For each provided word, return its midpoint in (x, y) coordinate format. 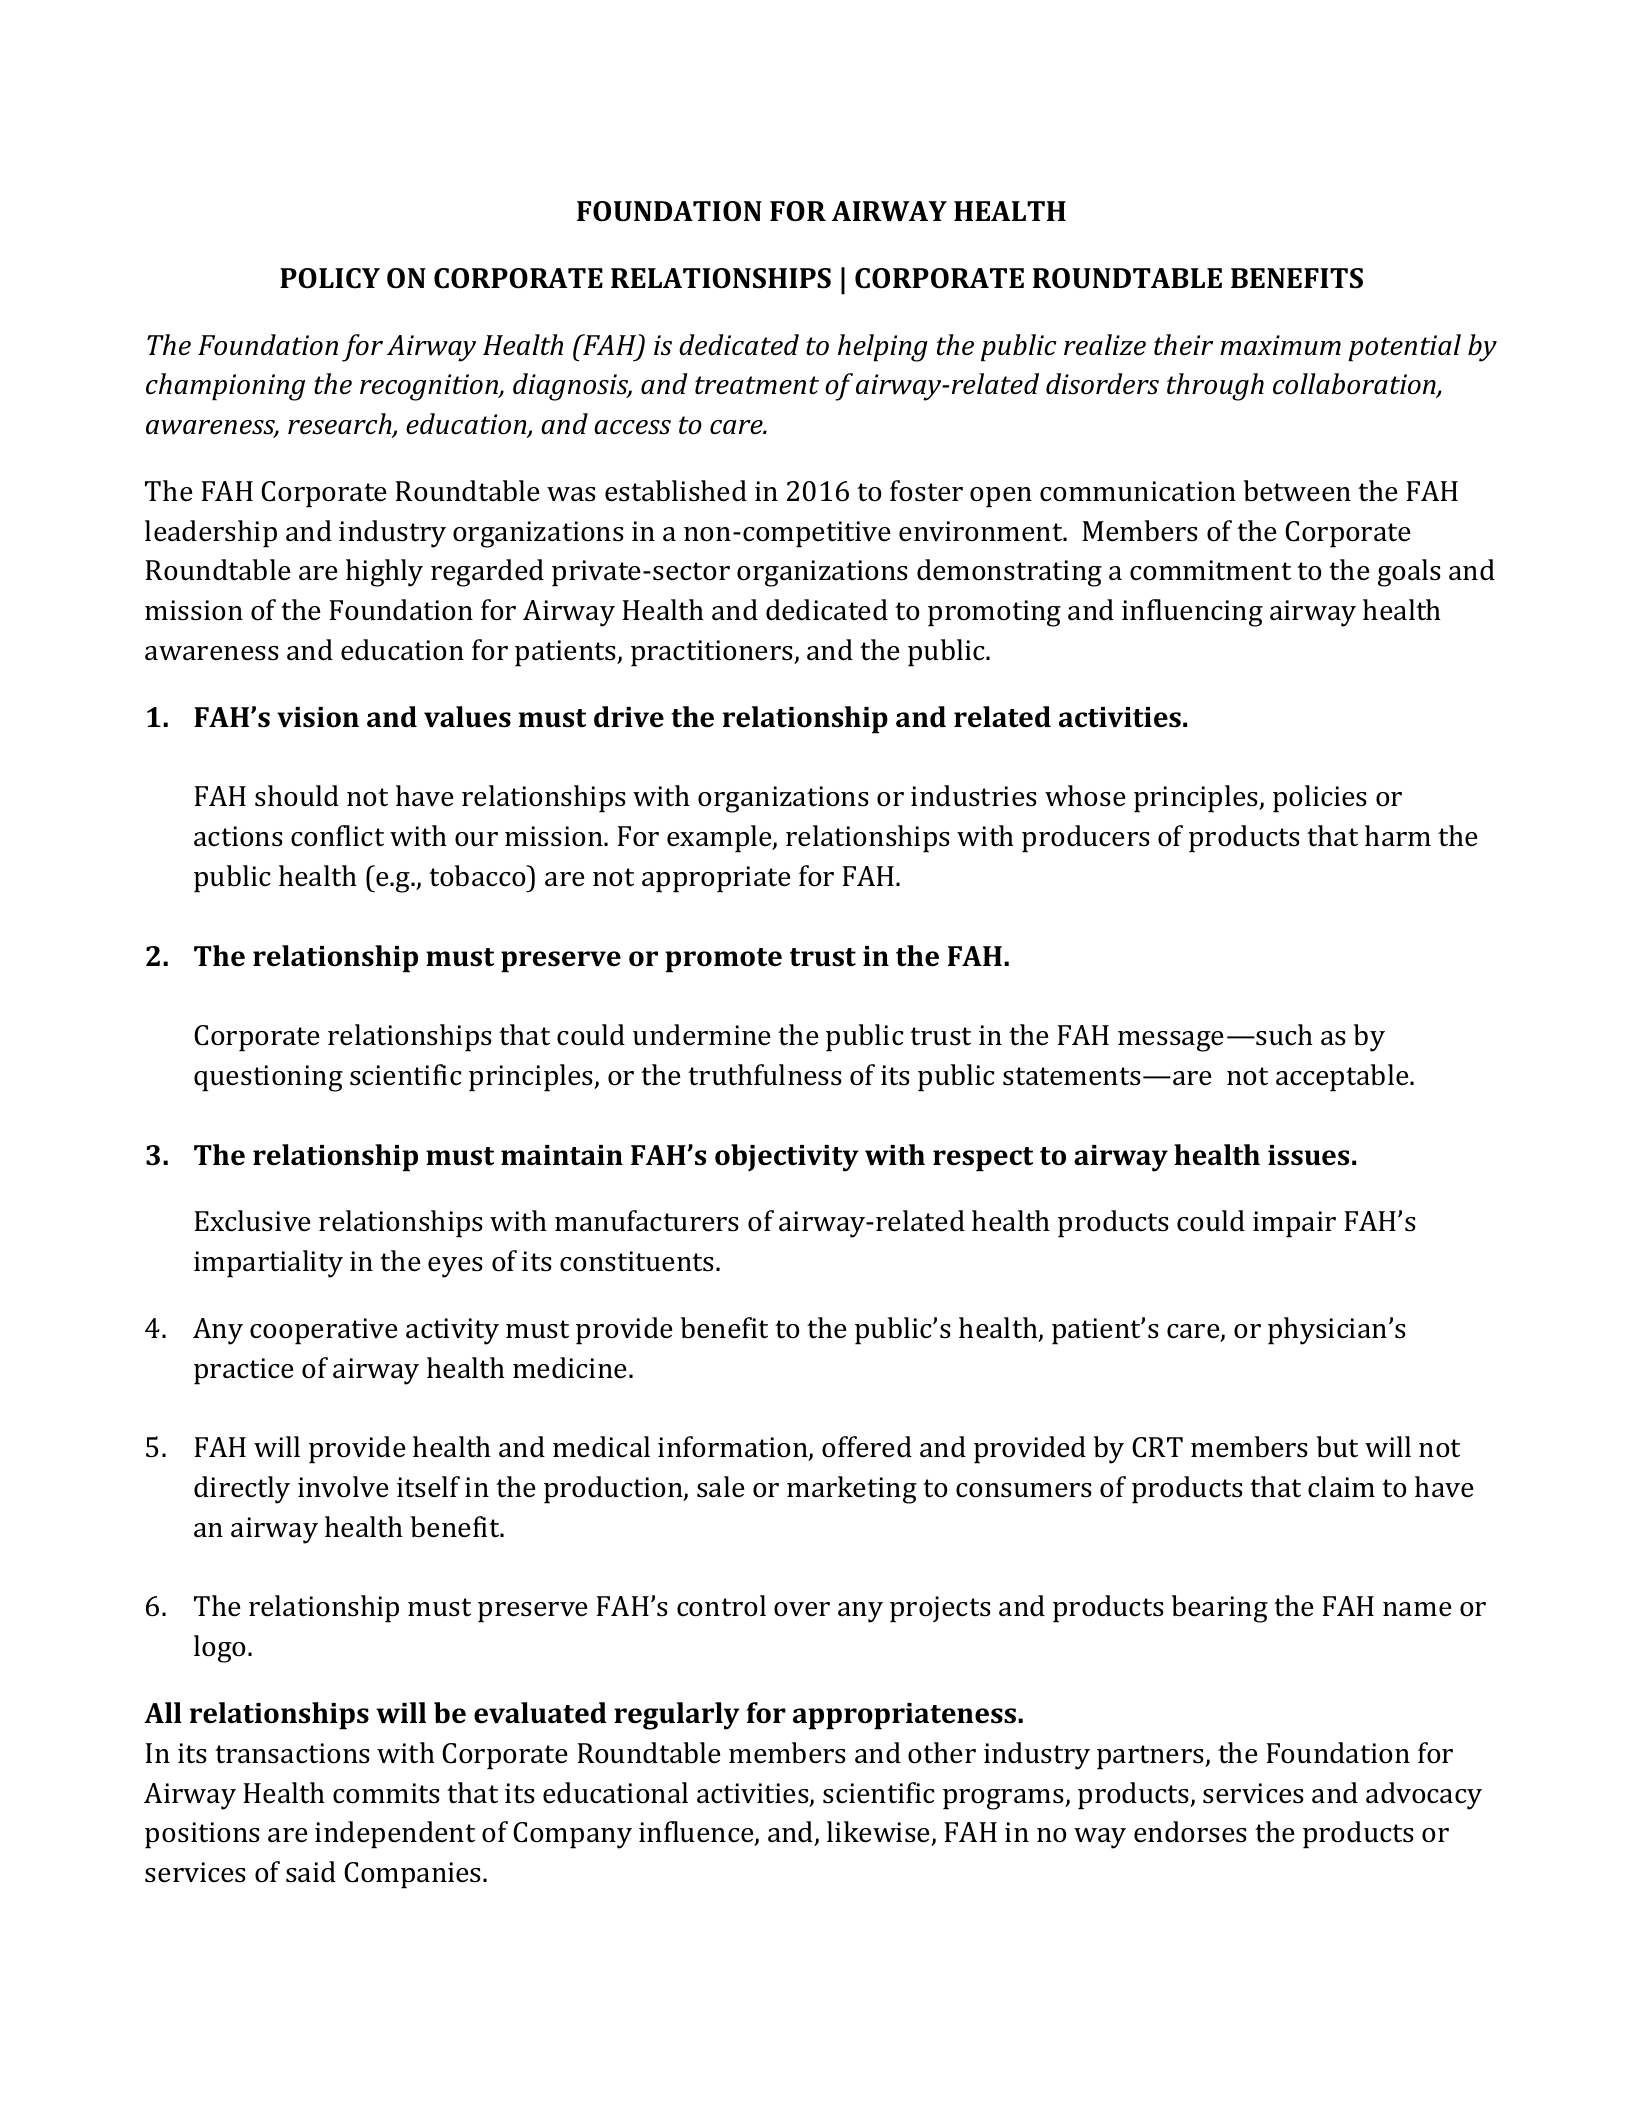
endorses (1190, 1832)
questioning (268, 1078)
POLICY (330, 278)
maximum (1280, 345)
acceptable (1343, 1078)
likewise (880, 1833)
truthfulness (765, 1075)
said (311, 1872)
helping (883, 348)
